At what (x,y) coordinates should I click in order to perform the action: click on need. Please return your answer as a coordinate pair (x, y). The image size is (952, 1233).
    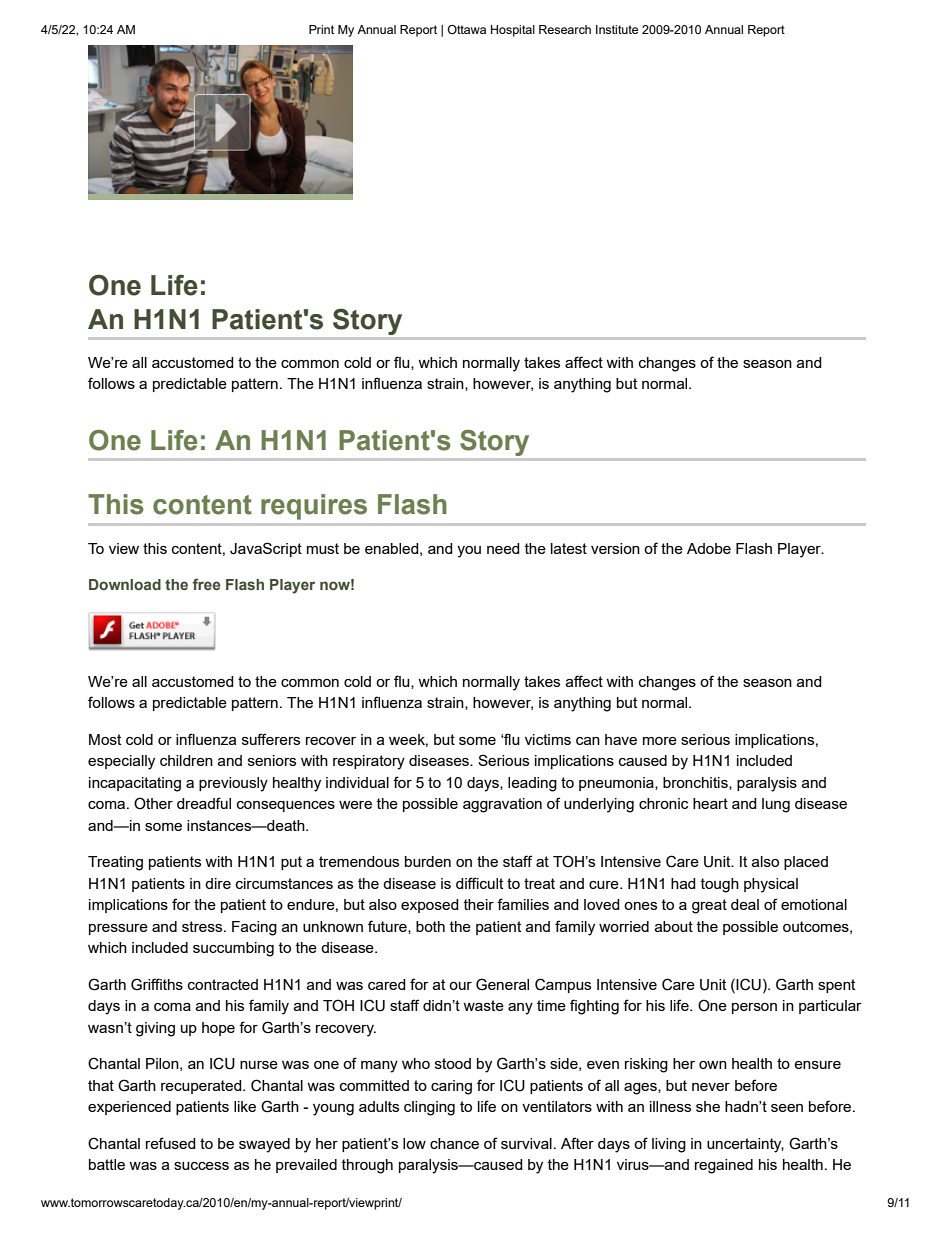
    Looking at the image, I should click on (503, 548).
